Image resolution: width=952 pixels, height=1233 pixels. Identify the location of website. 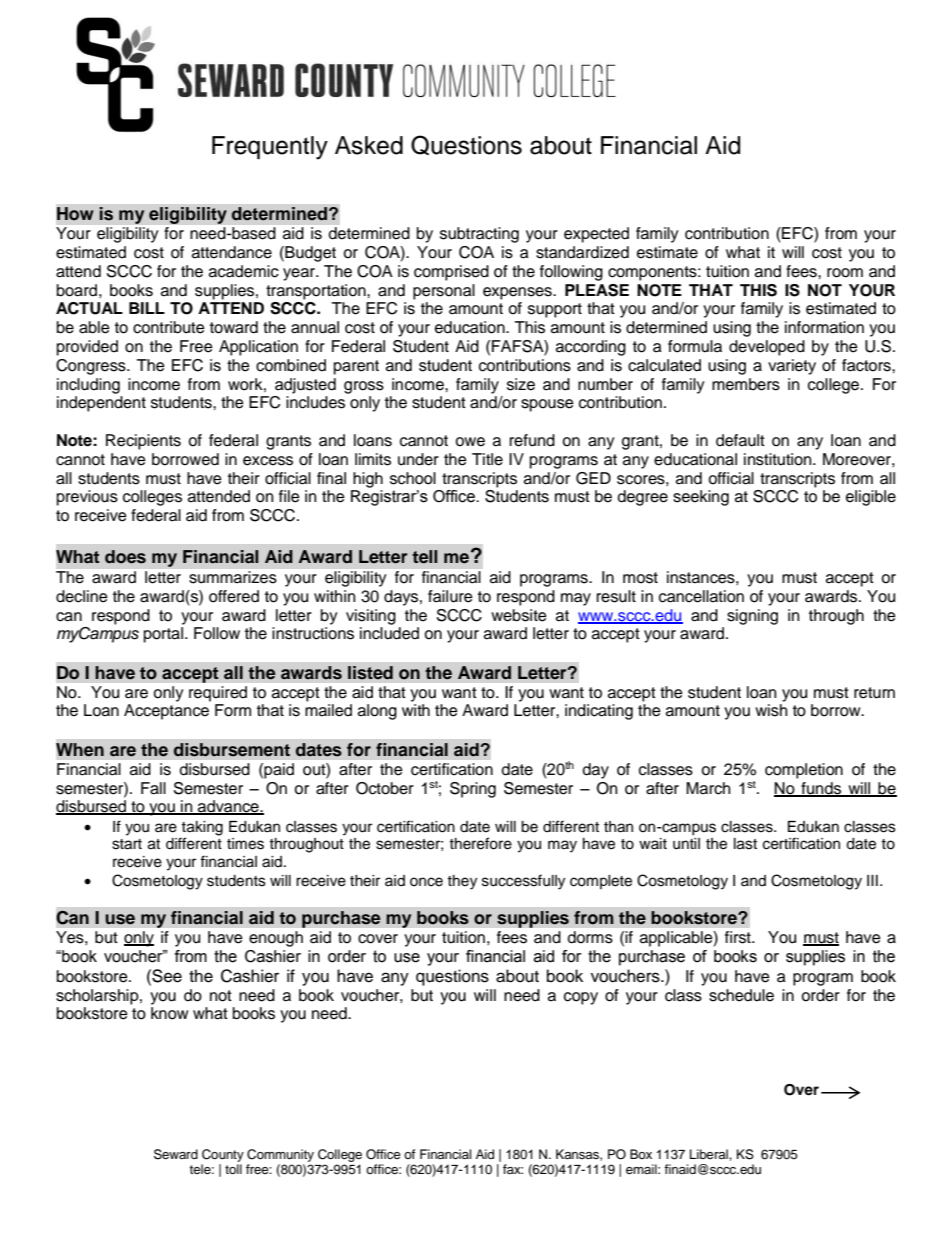
(519, 615).
